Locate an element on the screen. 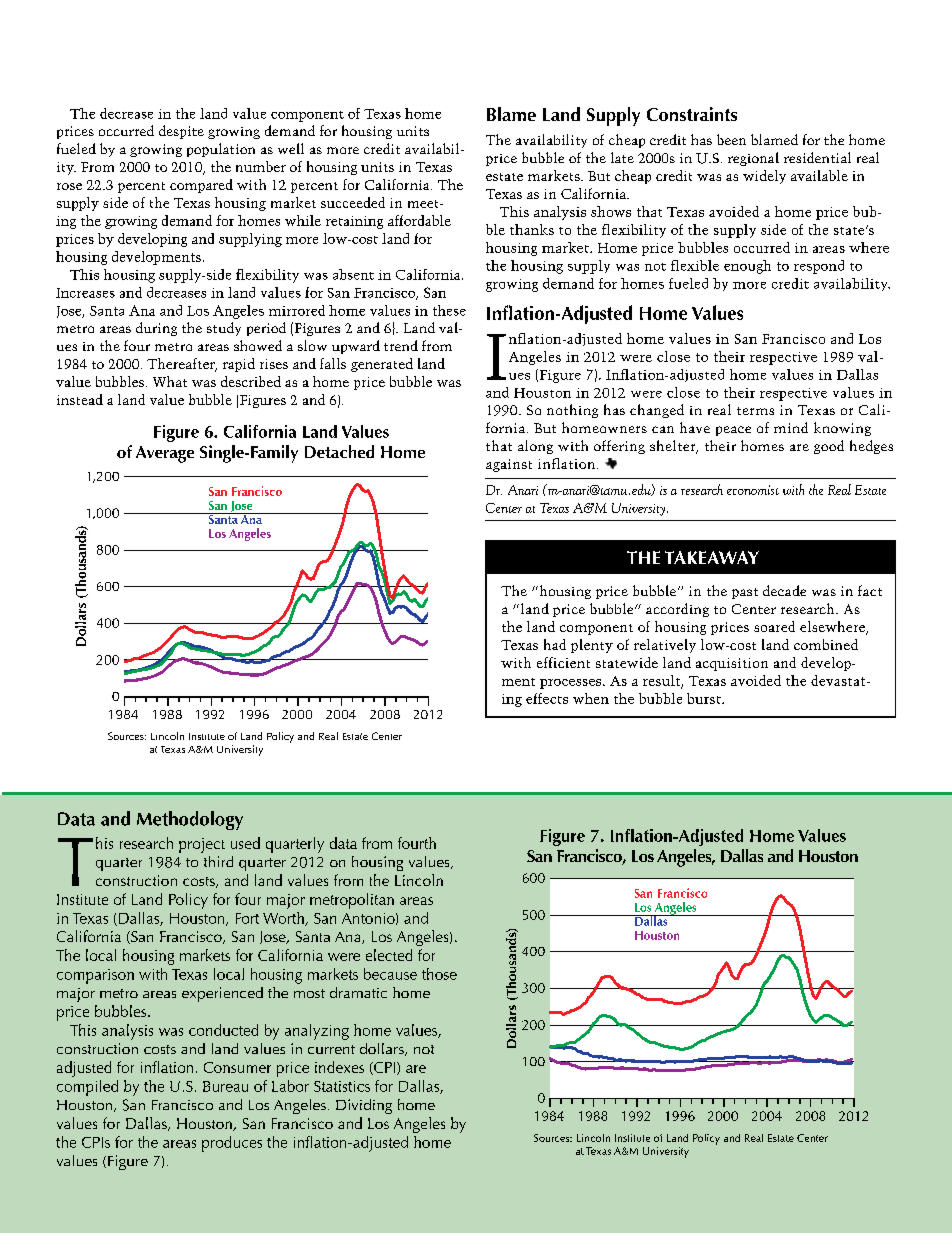 The image size is (952, 1233). Average is located at coordinates (165, 454).
